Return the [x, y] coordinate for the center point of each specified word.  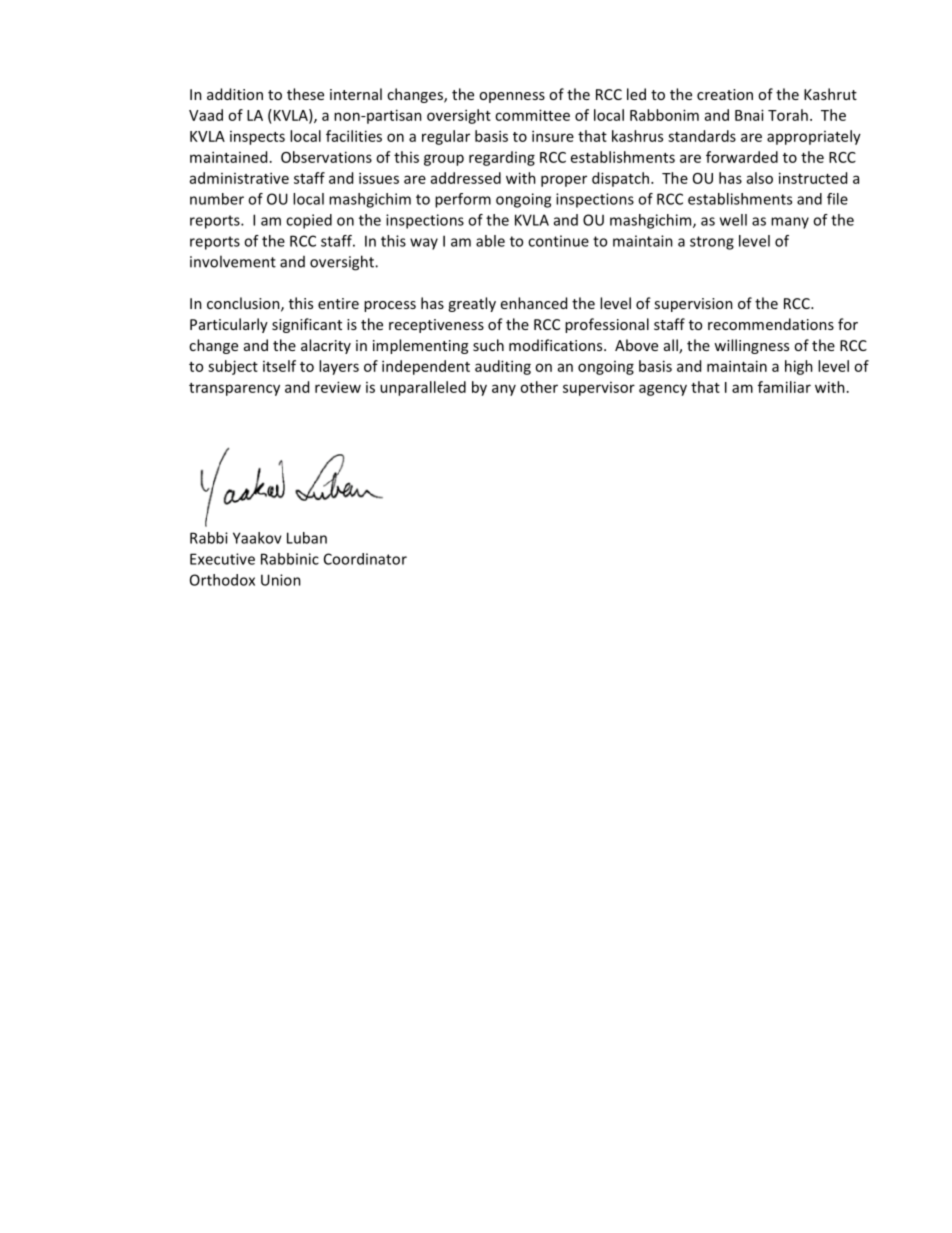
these [305, 94]
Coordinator [365, 559]
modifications [557, 345]
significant [307, 325]
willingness [751, 346]
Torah [788, 115]
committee [532, 115]
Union [281, 580]
